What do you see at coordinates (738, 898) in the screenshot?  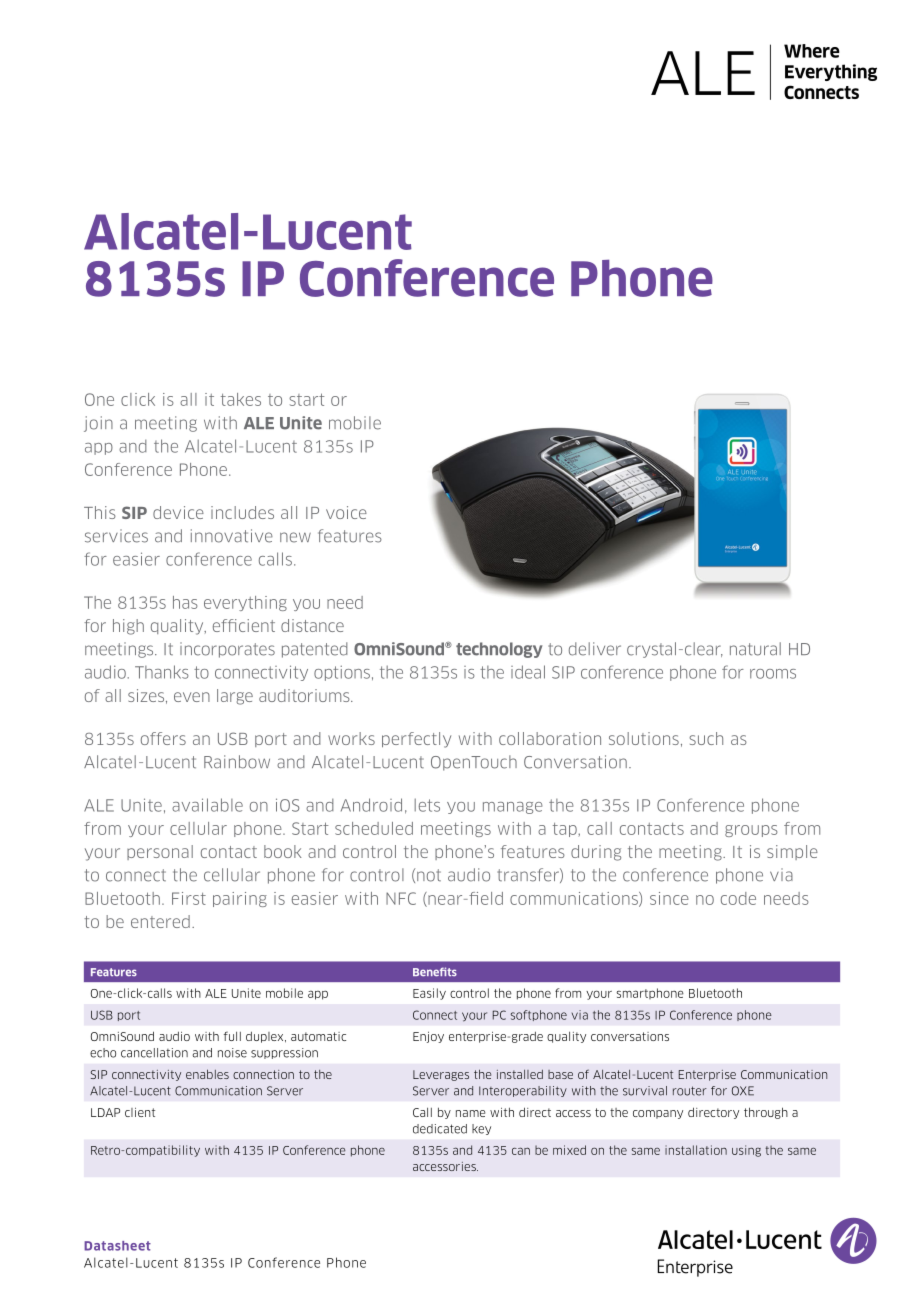 I see `code` at bounding box center [738, 898].
